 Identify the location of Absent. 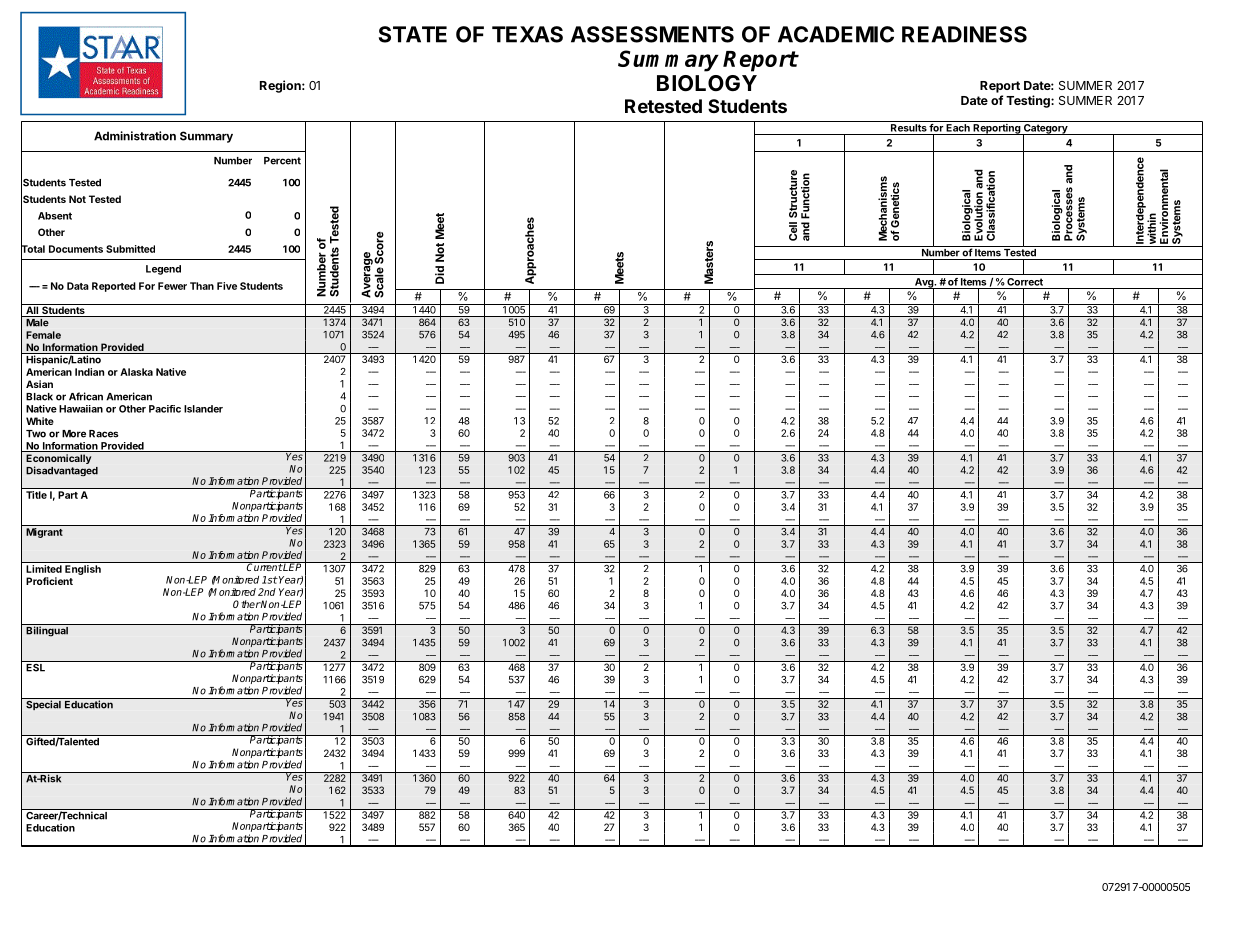
(55, 216).
